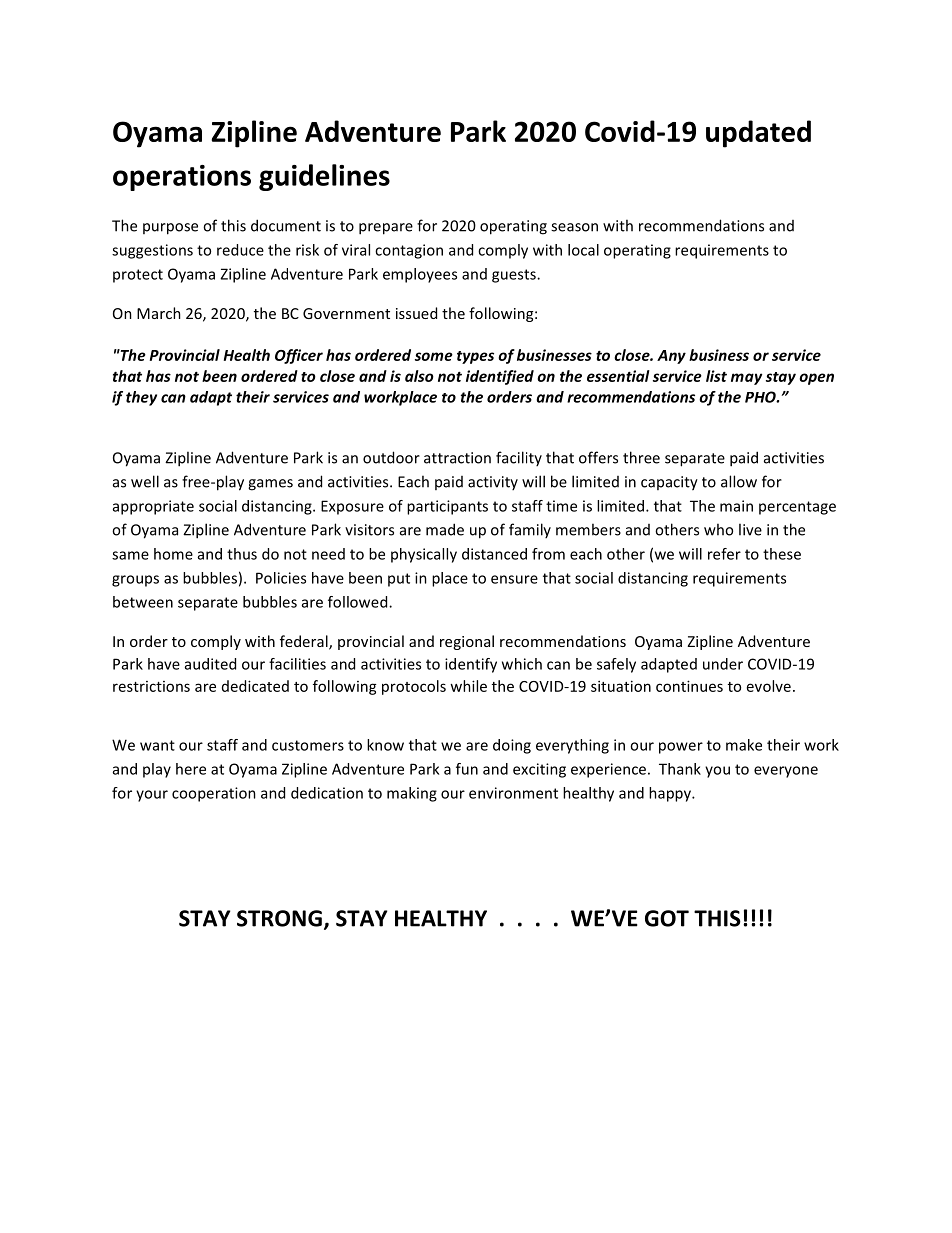 This page has width=952, height=1233. I want to click on operations, so click(182, 178).
